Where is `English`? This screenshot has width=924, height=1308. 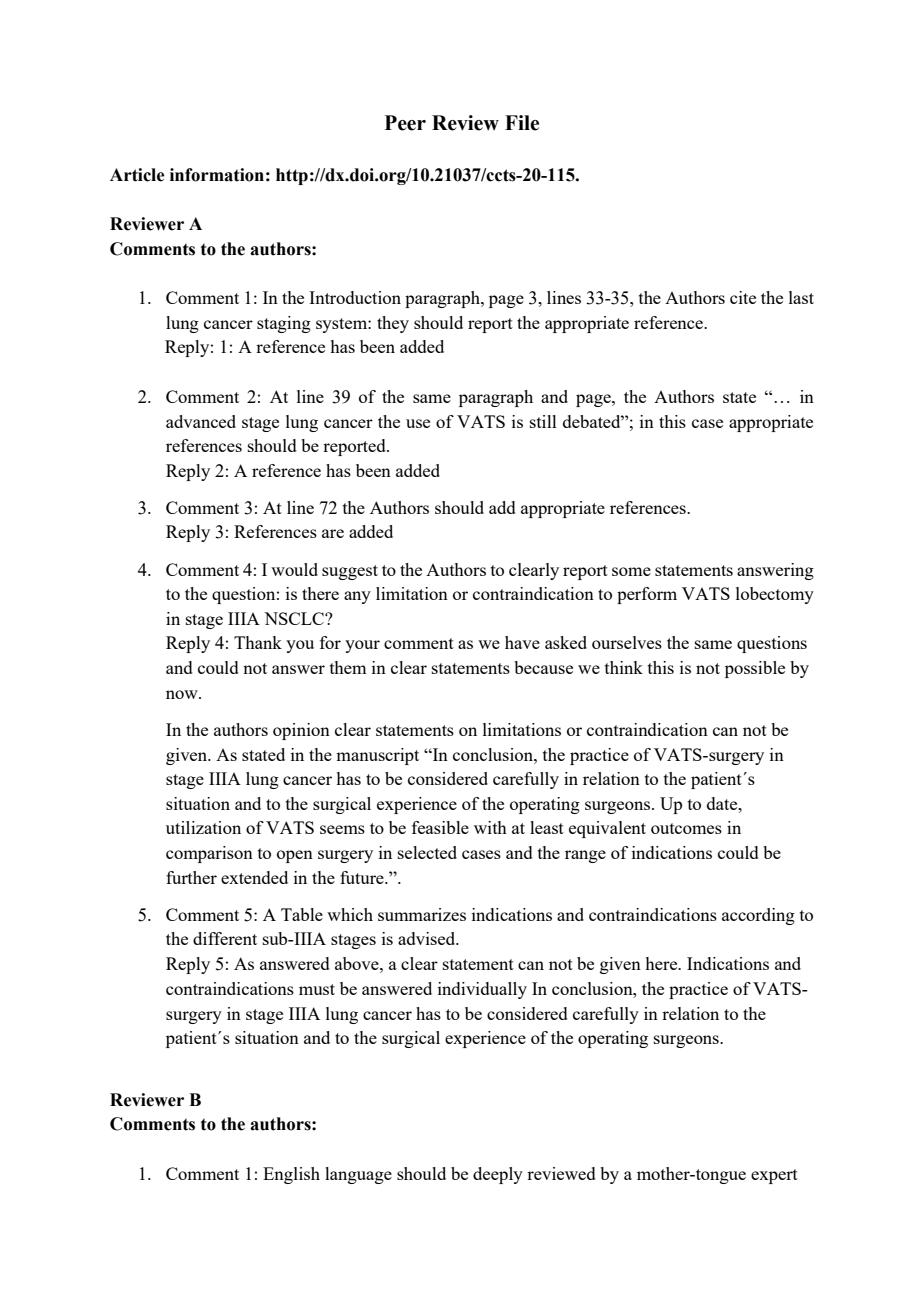
English is located at coordinates (291, 1175).
